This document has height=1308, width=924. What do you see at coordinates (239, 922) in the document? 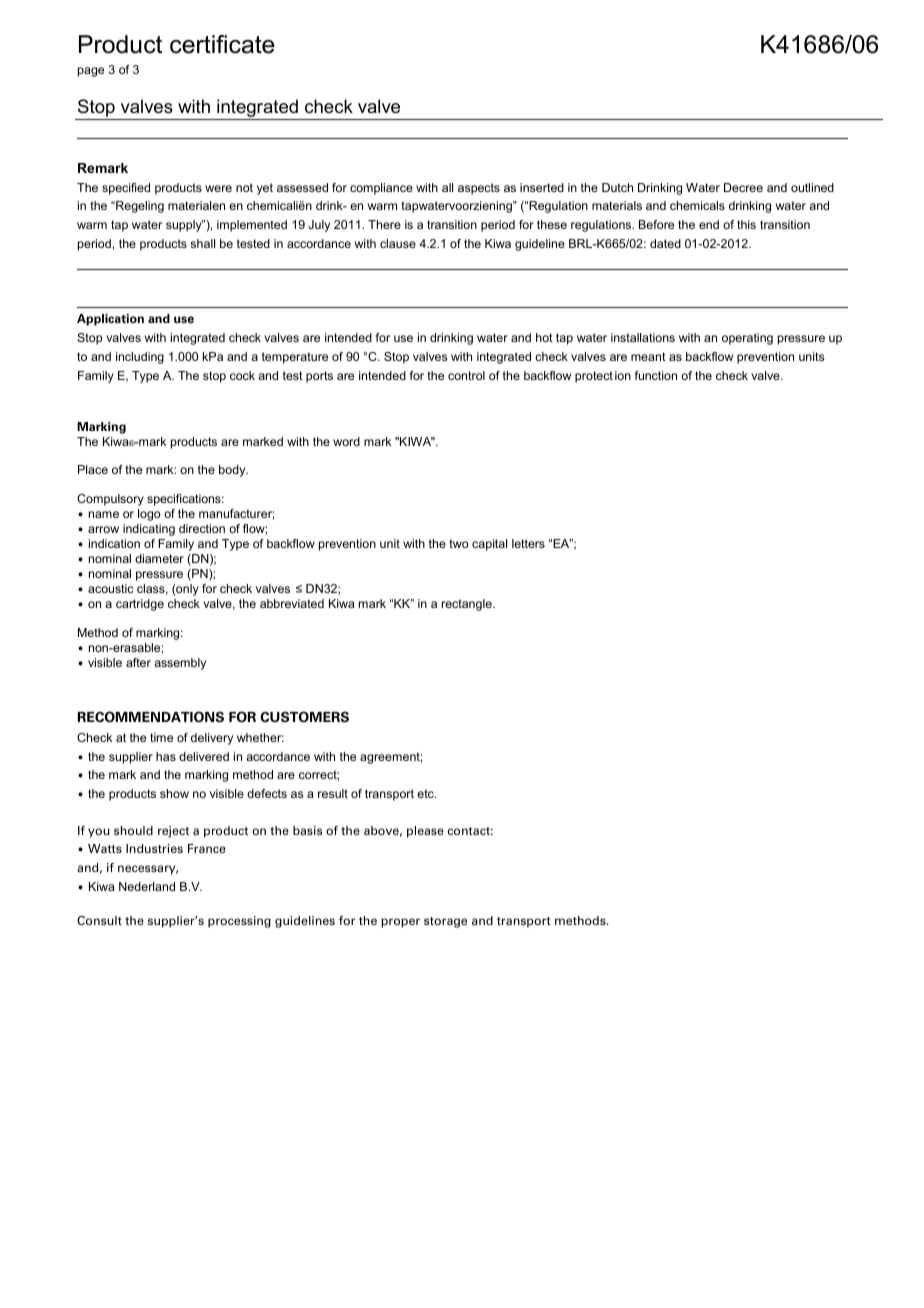
I see `processing` at bounding box center [239, 922].
